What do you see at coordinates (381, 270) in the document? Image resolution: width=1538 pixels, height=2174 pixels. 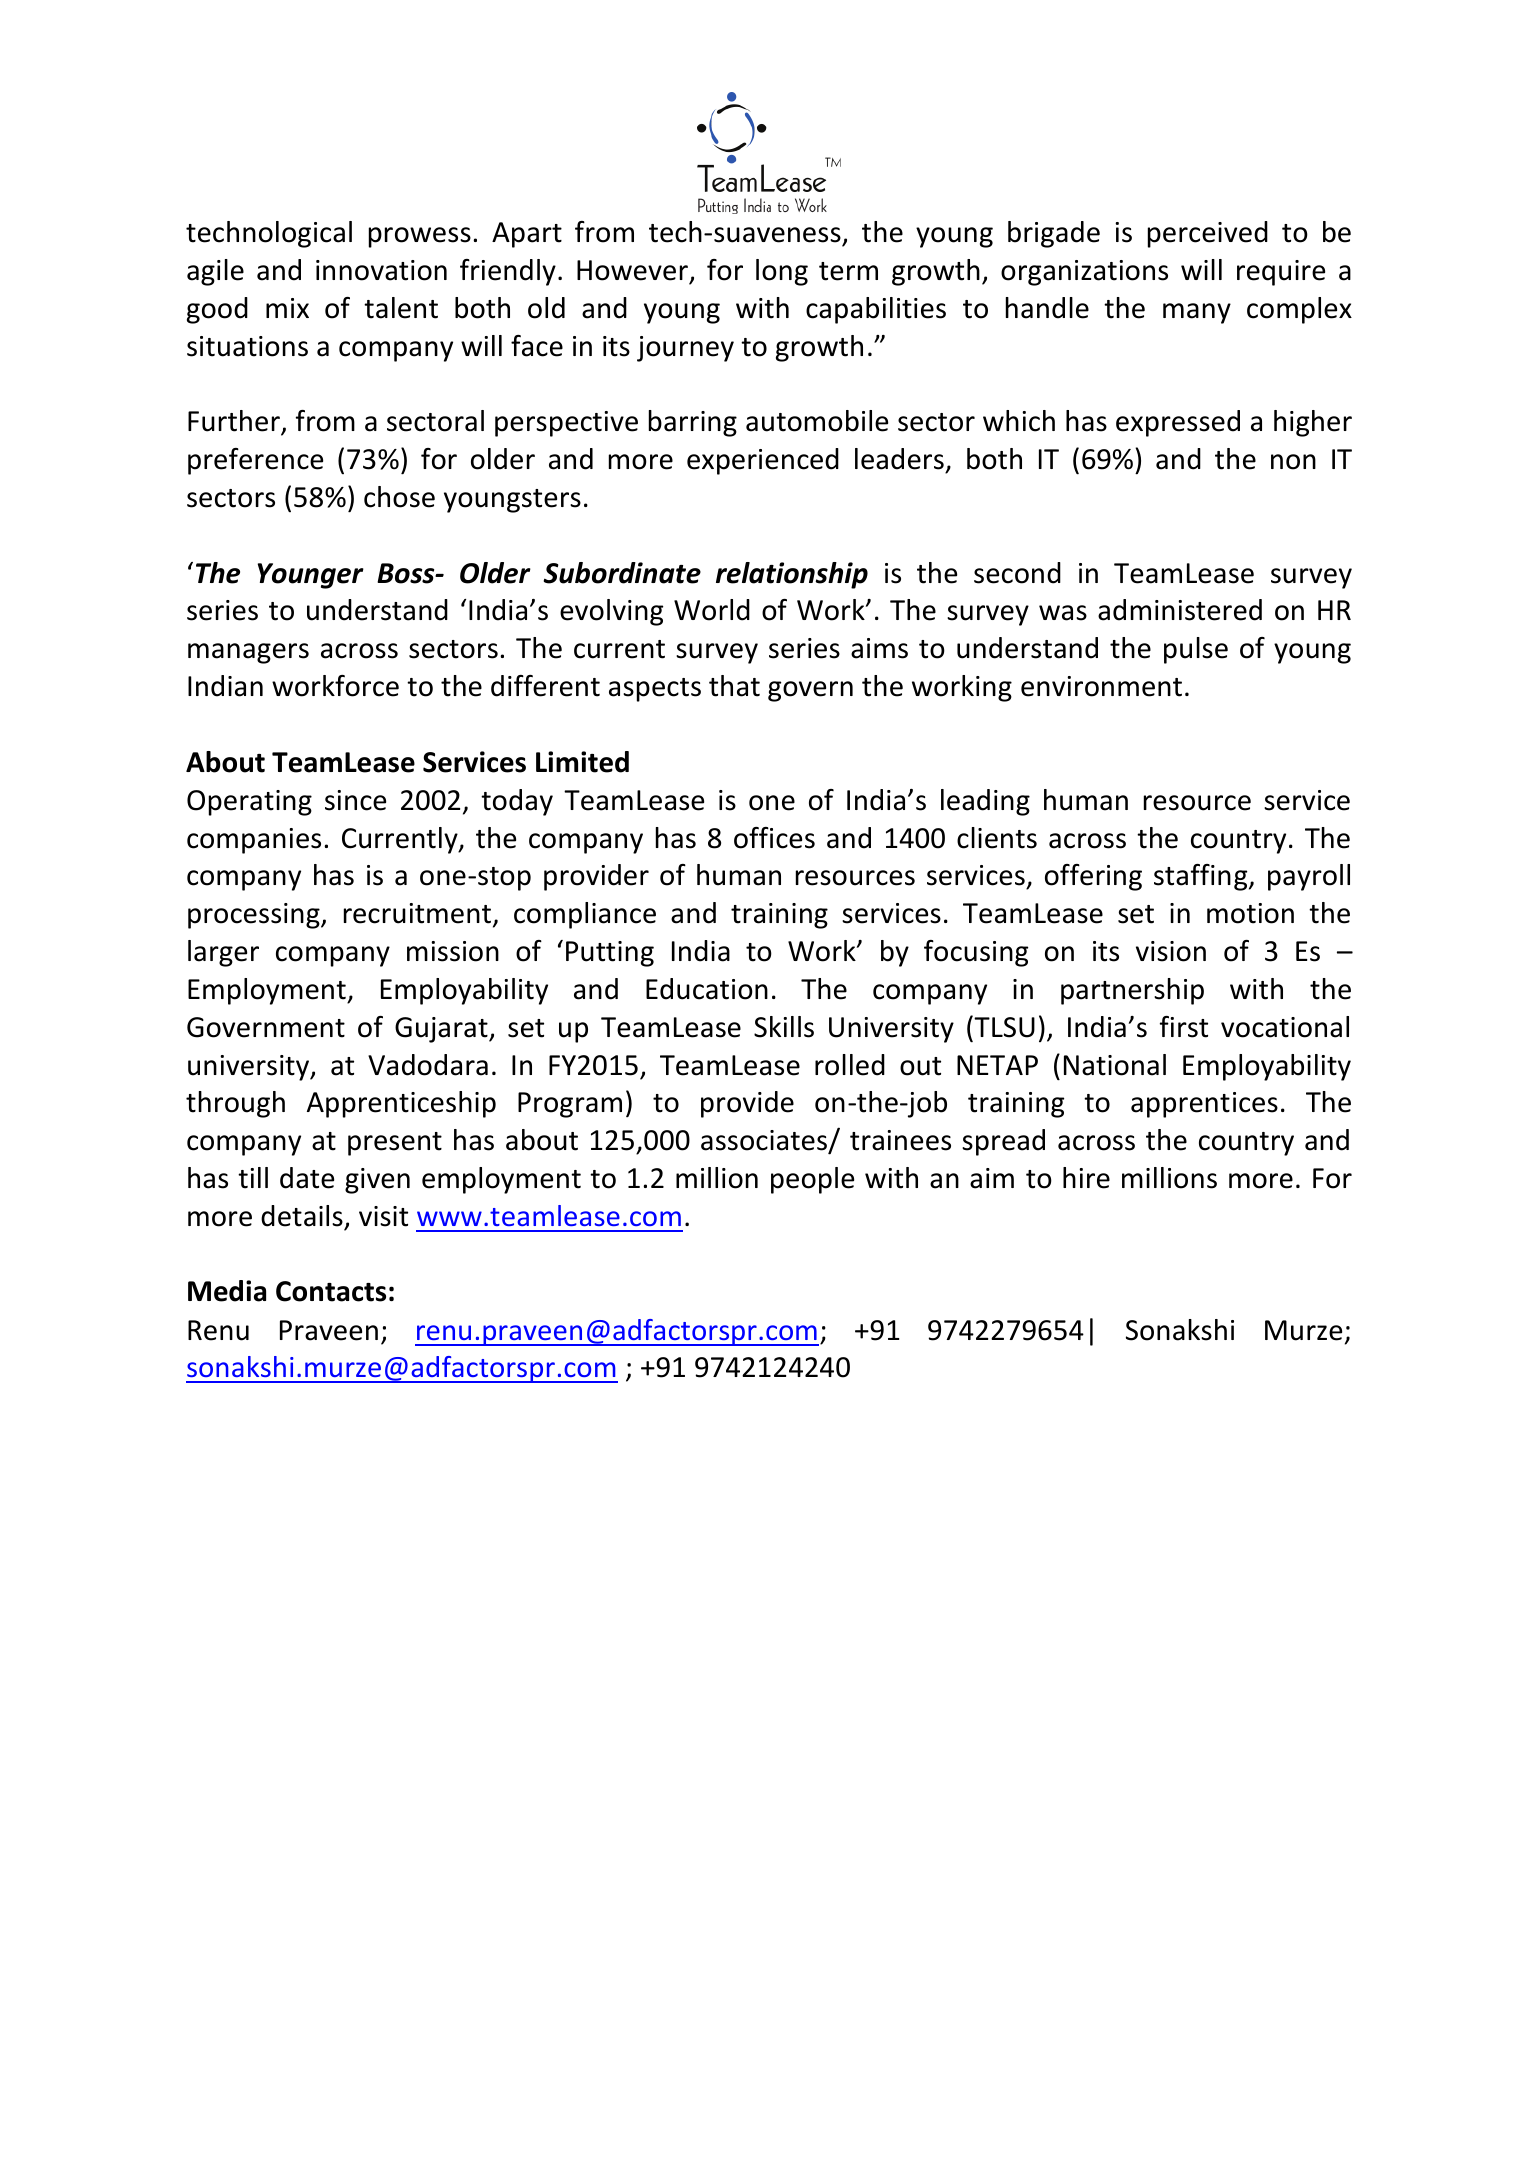 I see `innovation` at bounding box center [381, 270].
